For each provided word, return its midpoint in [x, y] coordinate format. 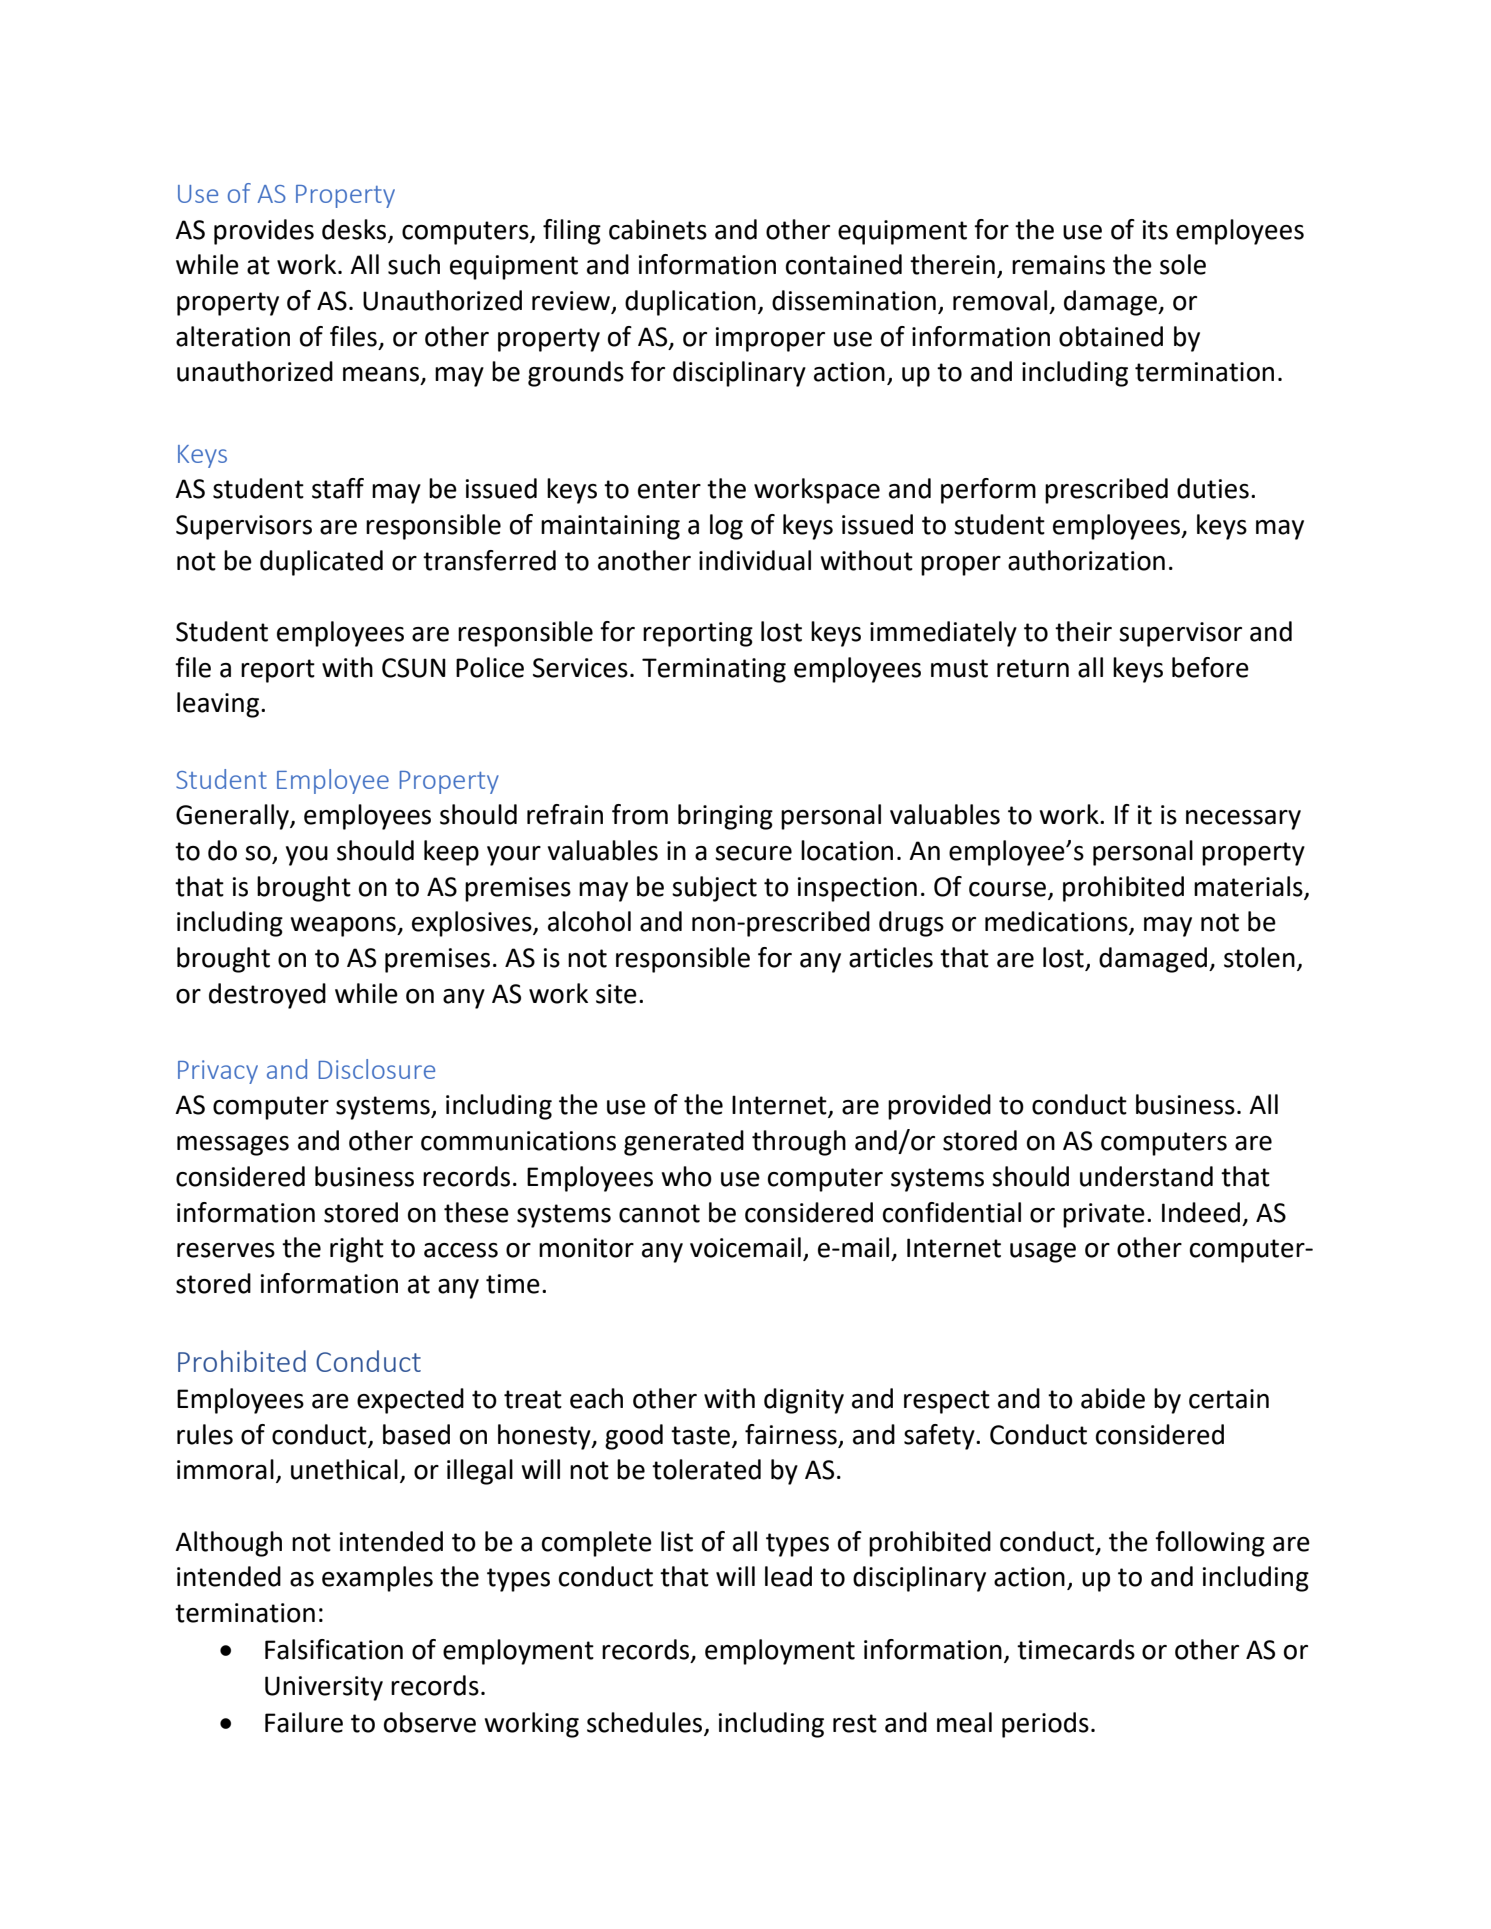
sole [1183, 264]
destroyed [267, 996]
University [324, 1688]
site [616, 994]
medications [1057, 922]
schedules [646, 1723]
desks [354, 229]
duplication [690, 303]
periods [1045, 1725]
